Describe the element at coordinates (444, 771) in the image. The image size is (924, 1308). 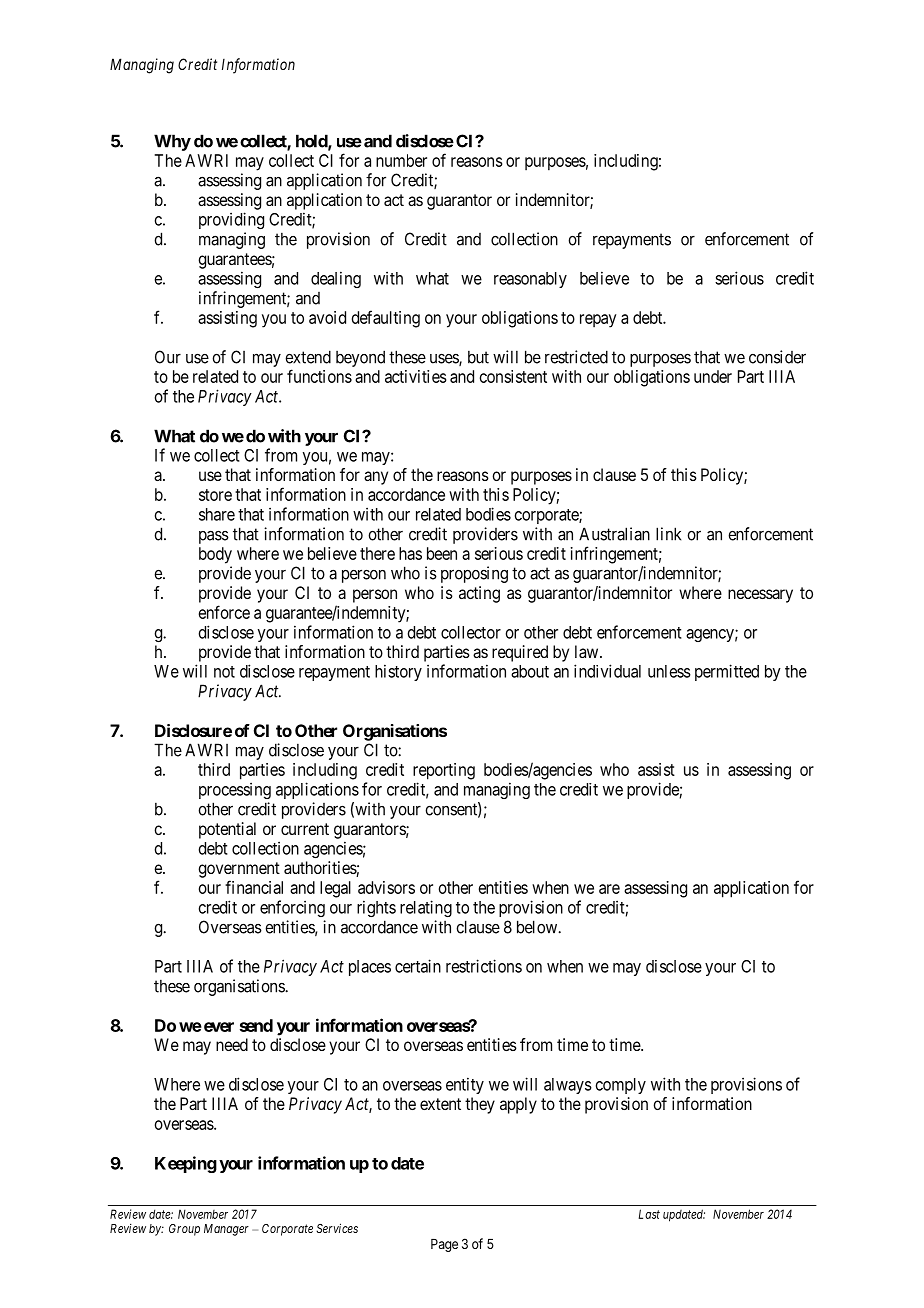
I see `reporting` at that location.
